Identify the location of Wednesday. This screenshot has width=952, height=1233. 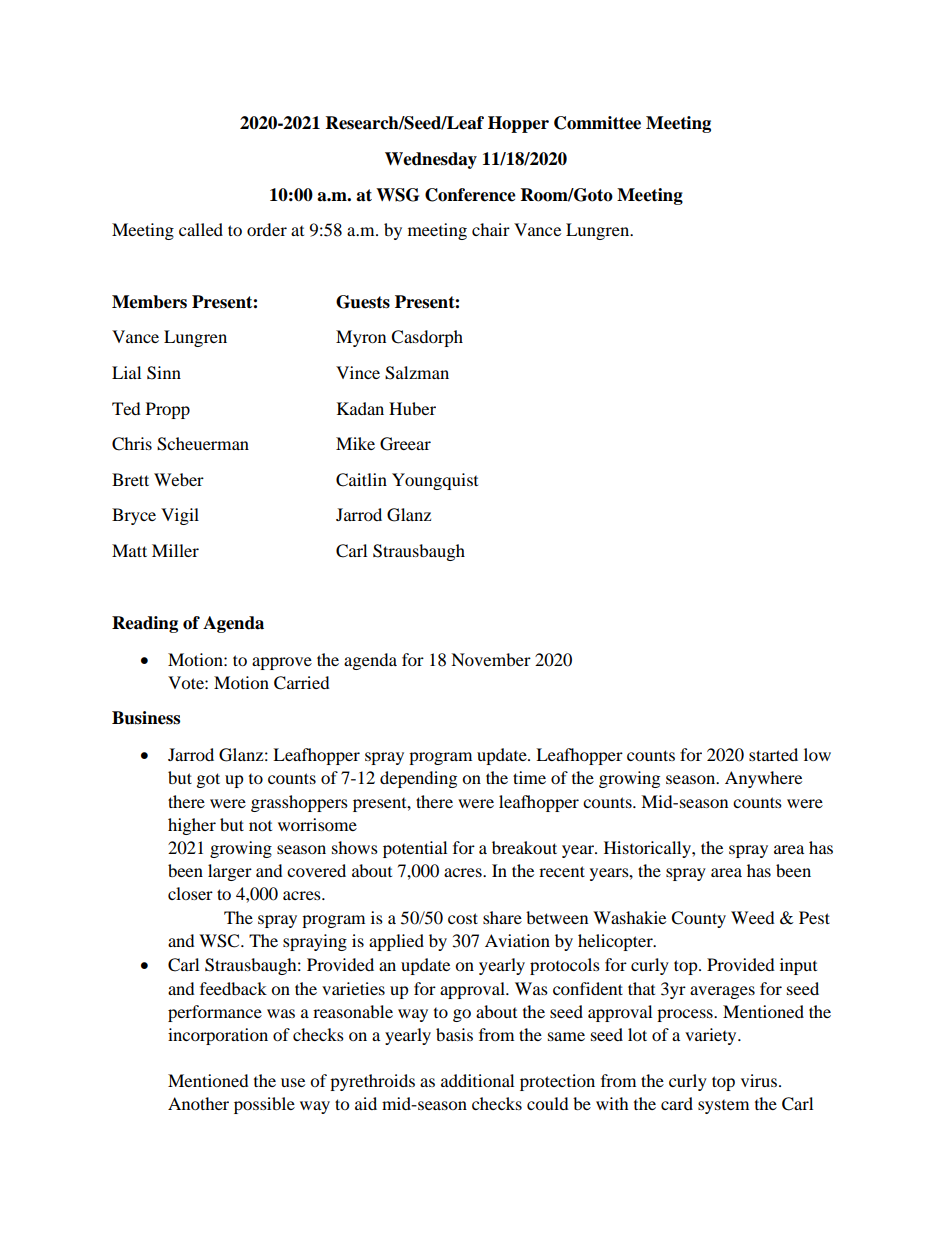
(431, 160).
